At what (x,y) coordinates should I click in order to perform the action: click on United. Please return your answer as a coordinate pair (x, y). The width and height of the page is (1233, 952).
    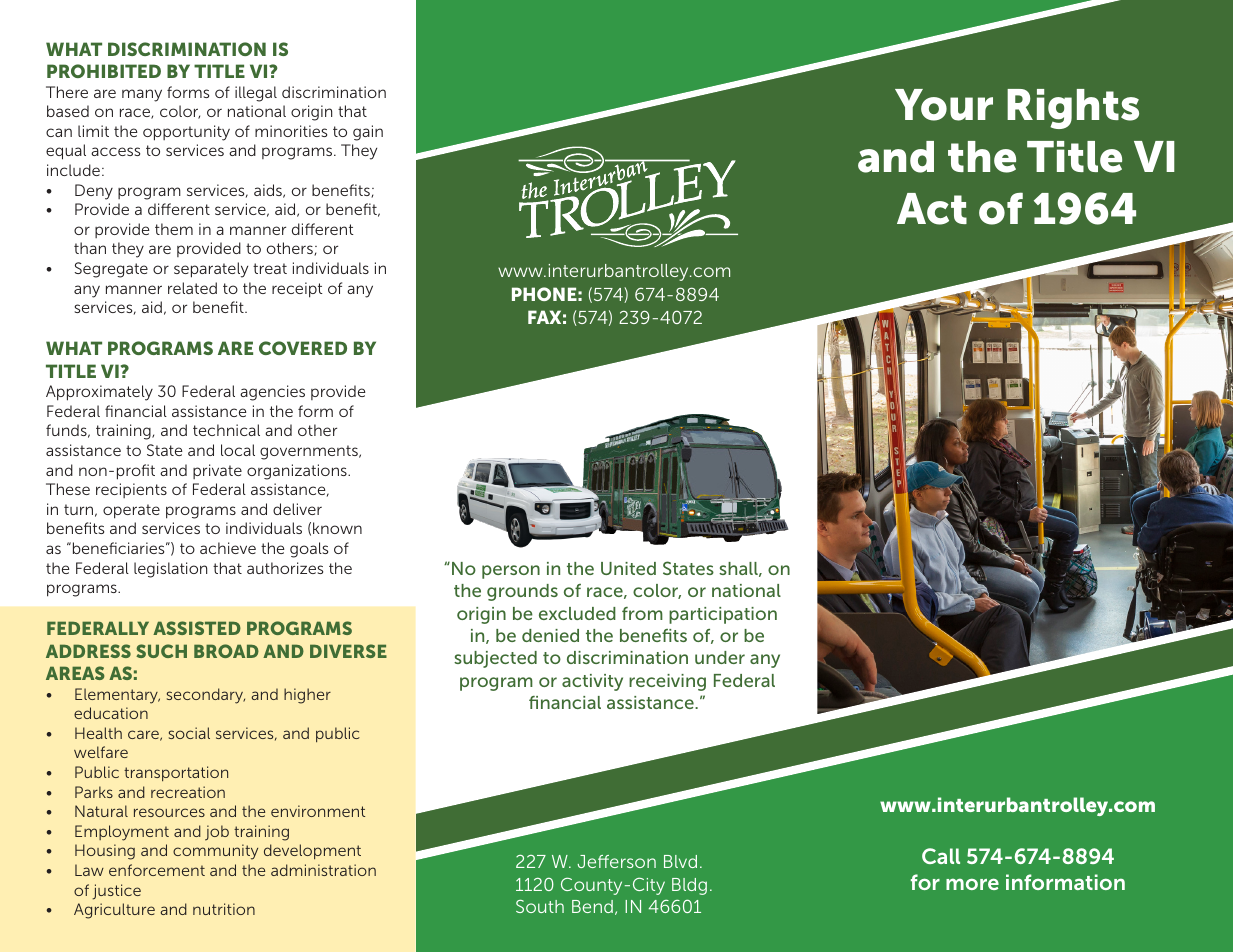
    Looking at the image, I should click on (628, 568).
